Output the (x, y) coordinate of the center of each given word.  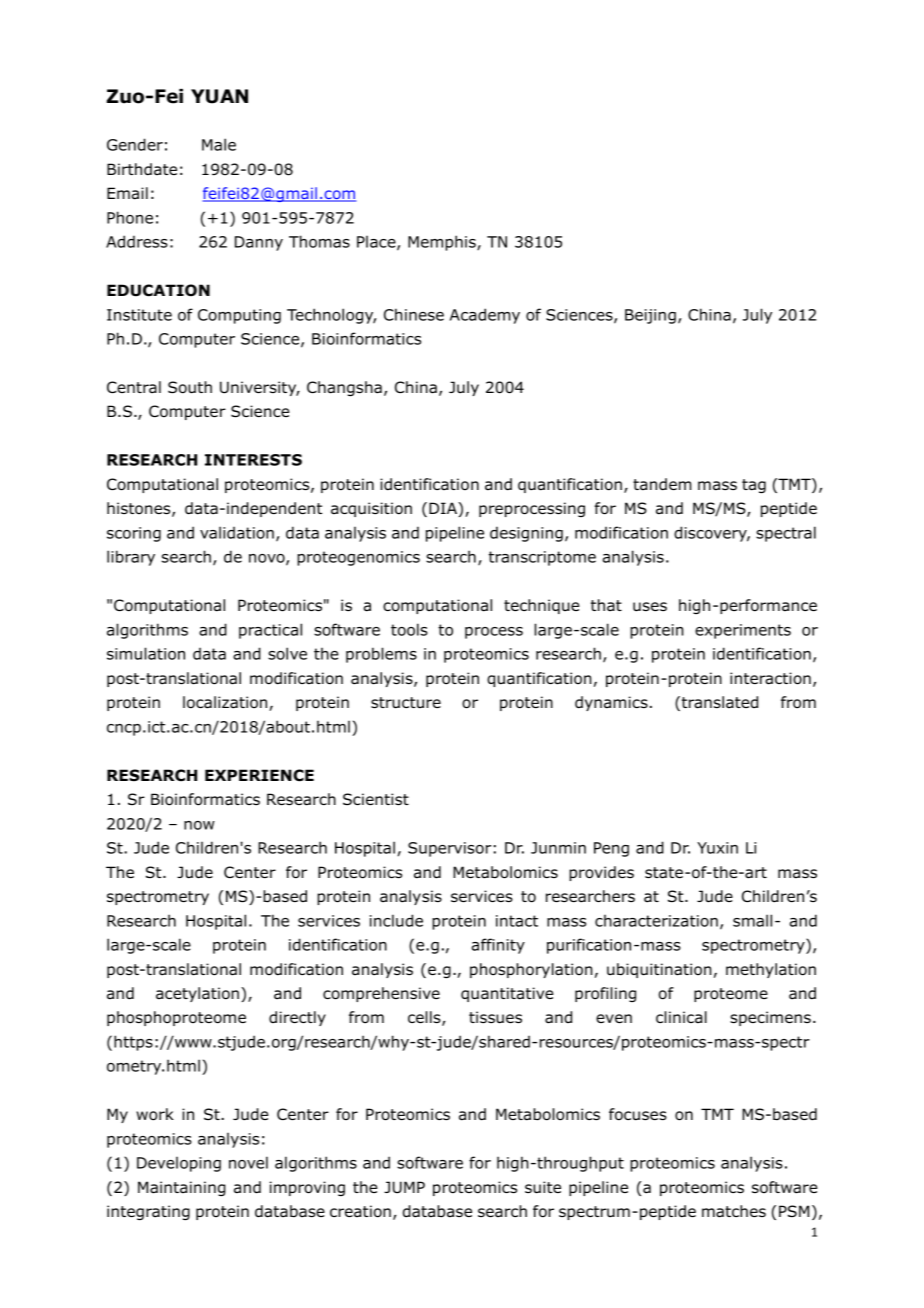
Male (219, 144)
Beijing (650, 316)
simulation (146, 653)
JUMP (404, 1187)
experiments (743, 631)
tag (754, 486)
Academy (485, 316)
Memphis (443, 243)
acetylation (197, 994)
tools (409, 629)
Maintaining (182, 1188)
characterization (656, 921)
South (190, 387)
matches (734, 1211)
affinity (498, 946)
